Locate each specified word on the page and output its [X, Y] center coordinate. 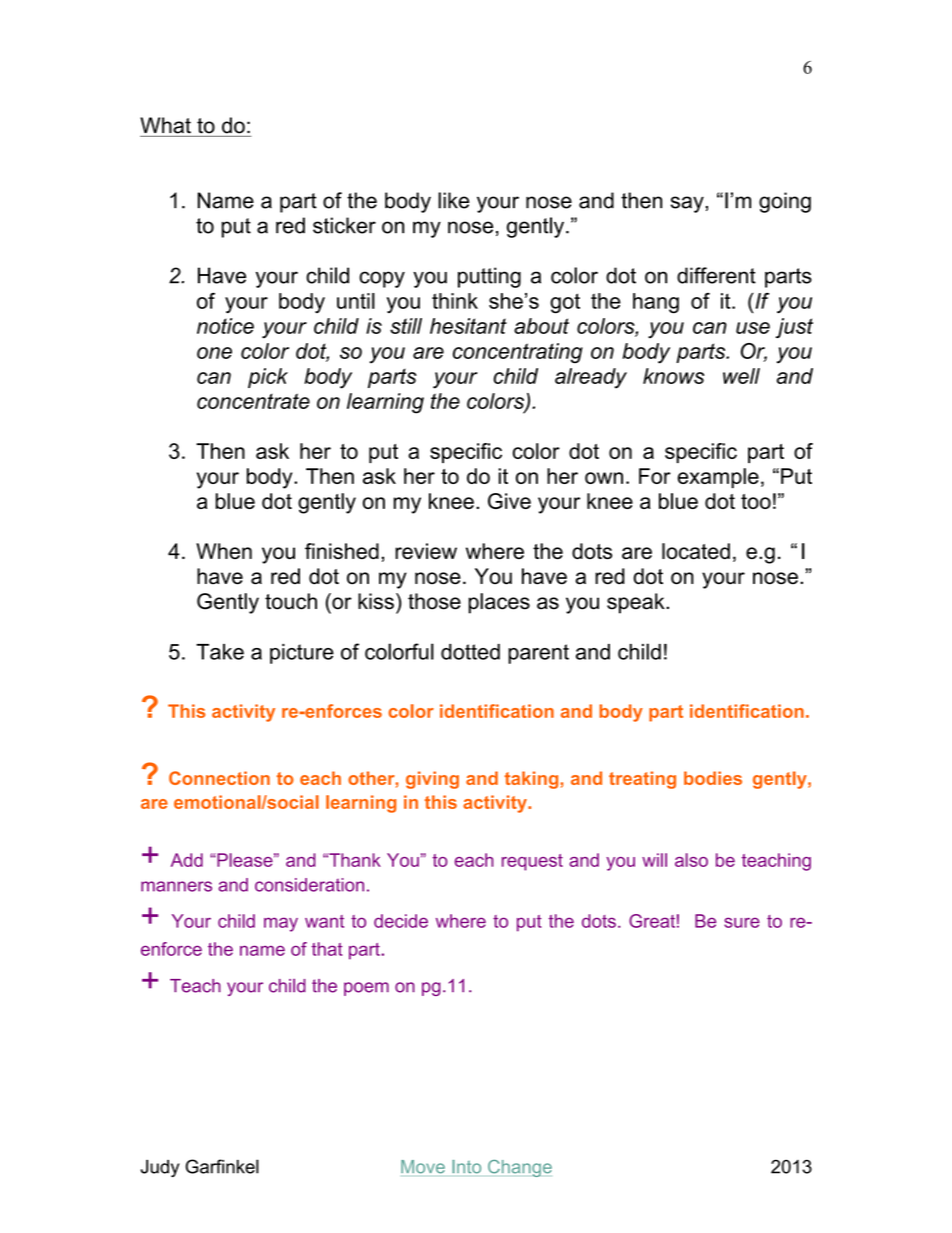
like [453, 200]
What [165, 125]
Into [466, 1167]
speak [637, 603]
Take [220, 652]
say [688, 204]
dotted [470, 652]
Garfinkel [222, 1166]
